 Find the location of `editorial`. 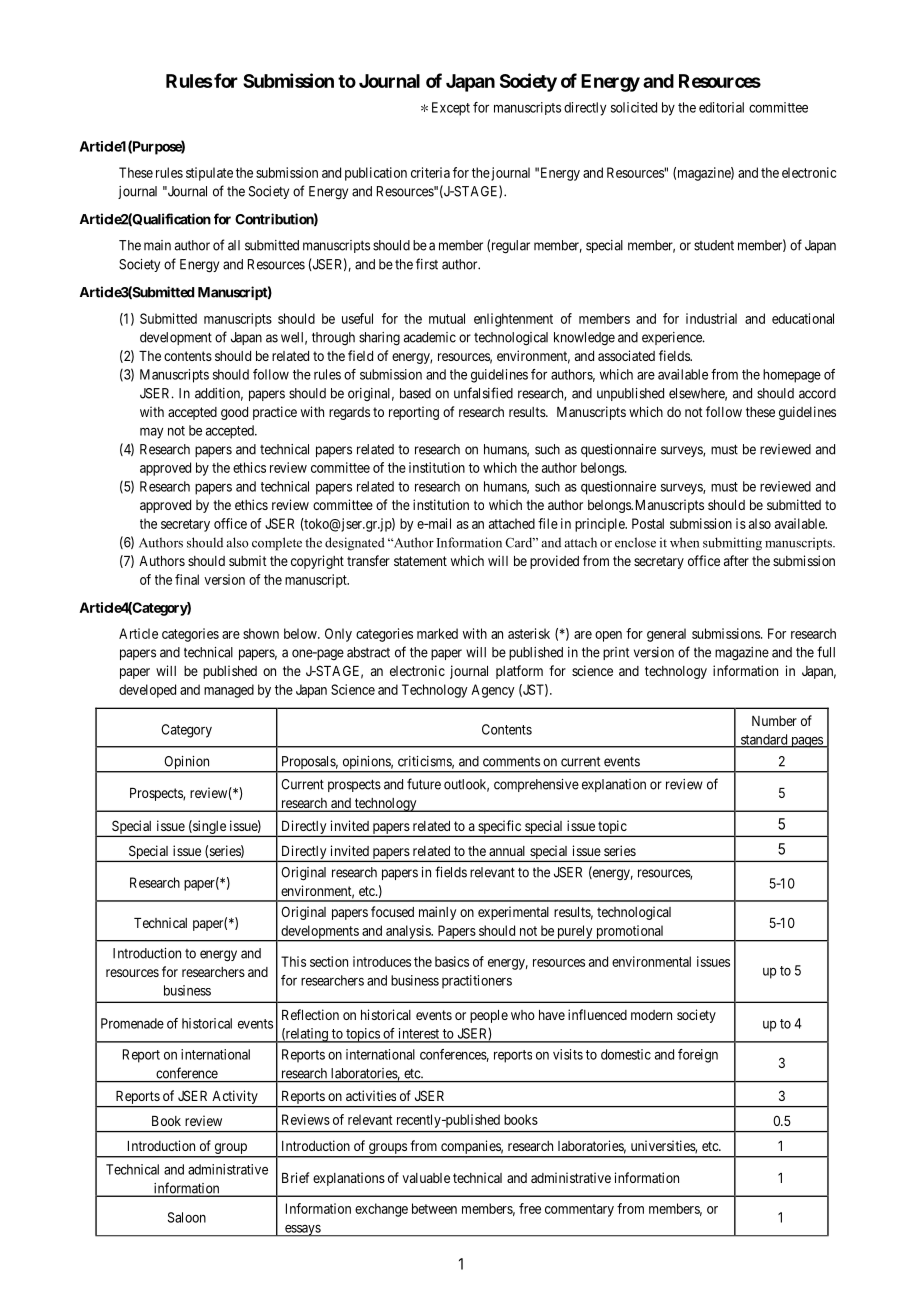

editorial is located at coordinates (721, 107).
